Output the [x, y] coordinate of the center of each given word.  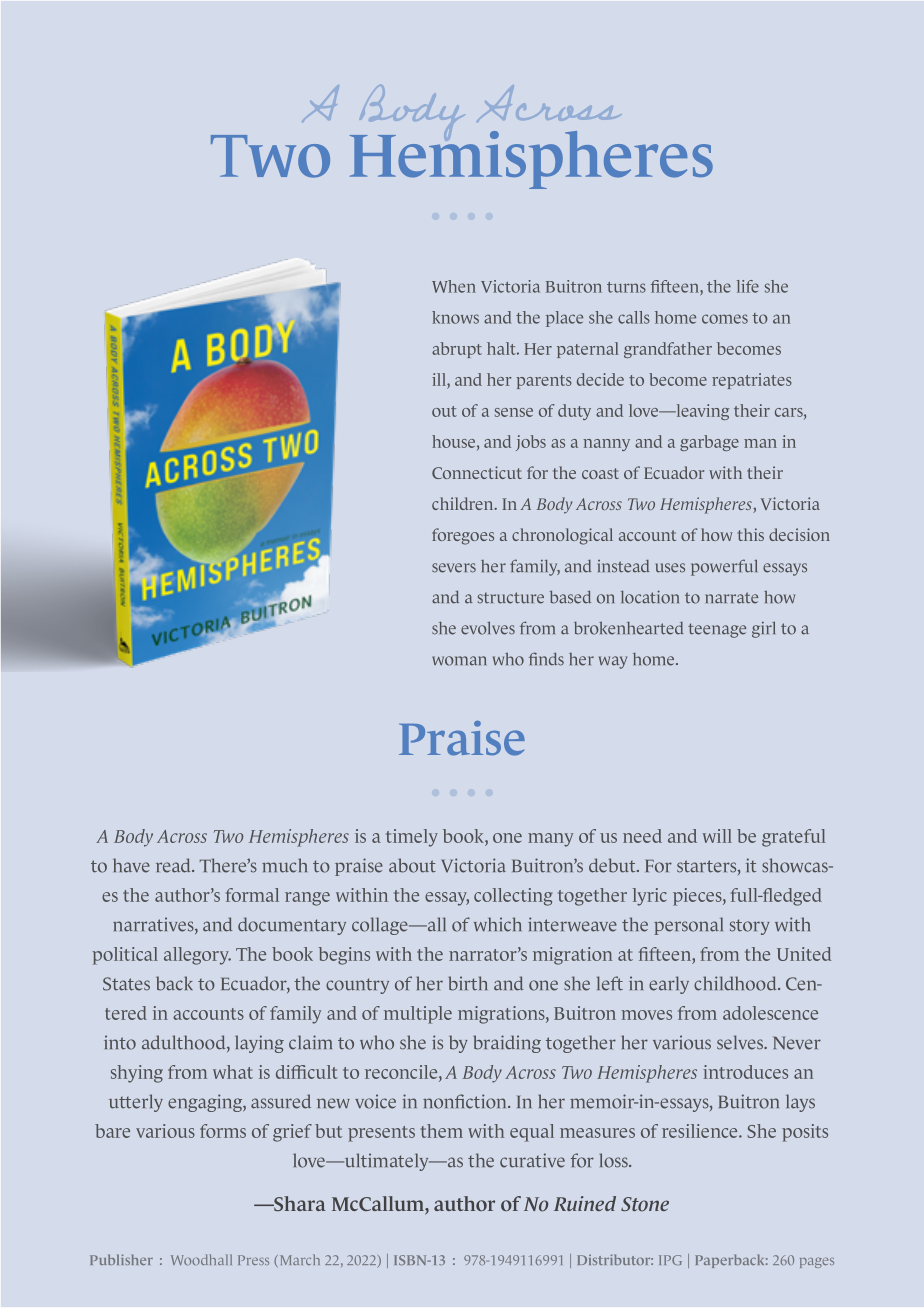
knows [455, 317]
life [748, 286]
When [454, 286]
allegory [197, 956]
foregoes [463, 536]
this [751, 534]
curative [532, 1160]
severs [454, 568]
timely [412, 838]
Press [253, 1260]
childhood [736, 983]
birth [468, 983]
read [174, 865]
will [717, 836]
